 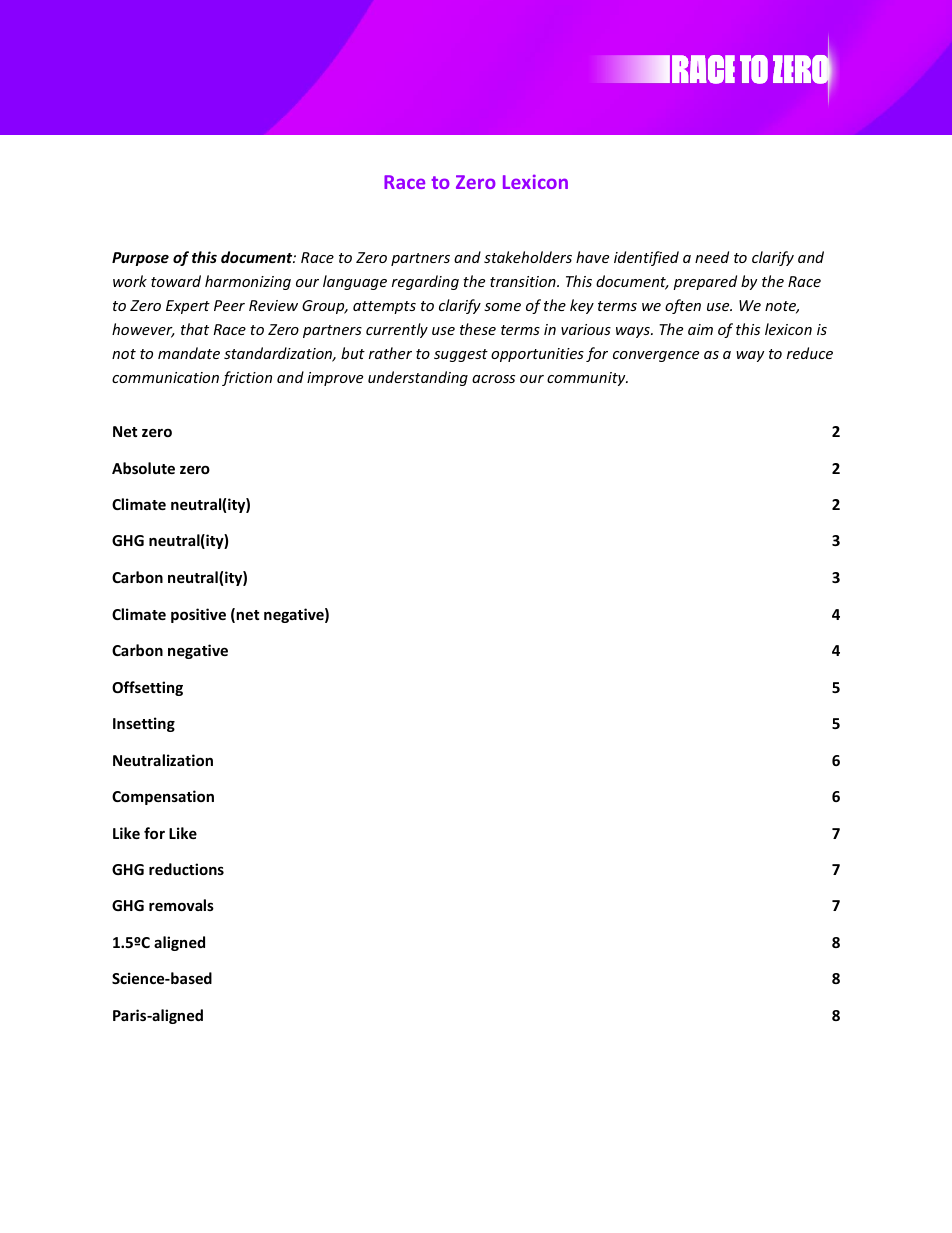 What do you see at coordinates (656, 356) in the screenshot?
I see `convergence` at bounding box center [656, 356].
